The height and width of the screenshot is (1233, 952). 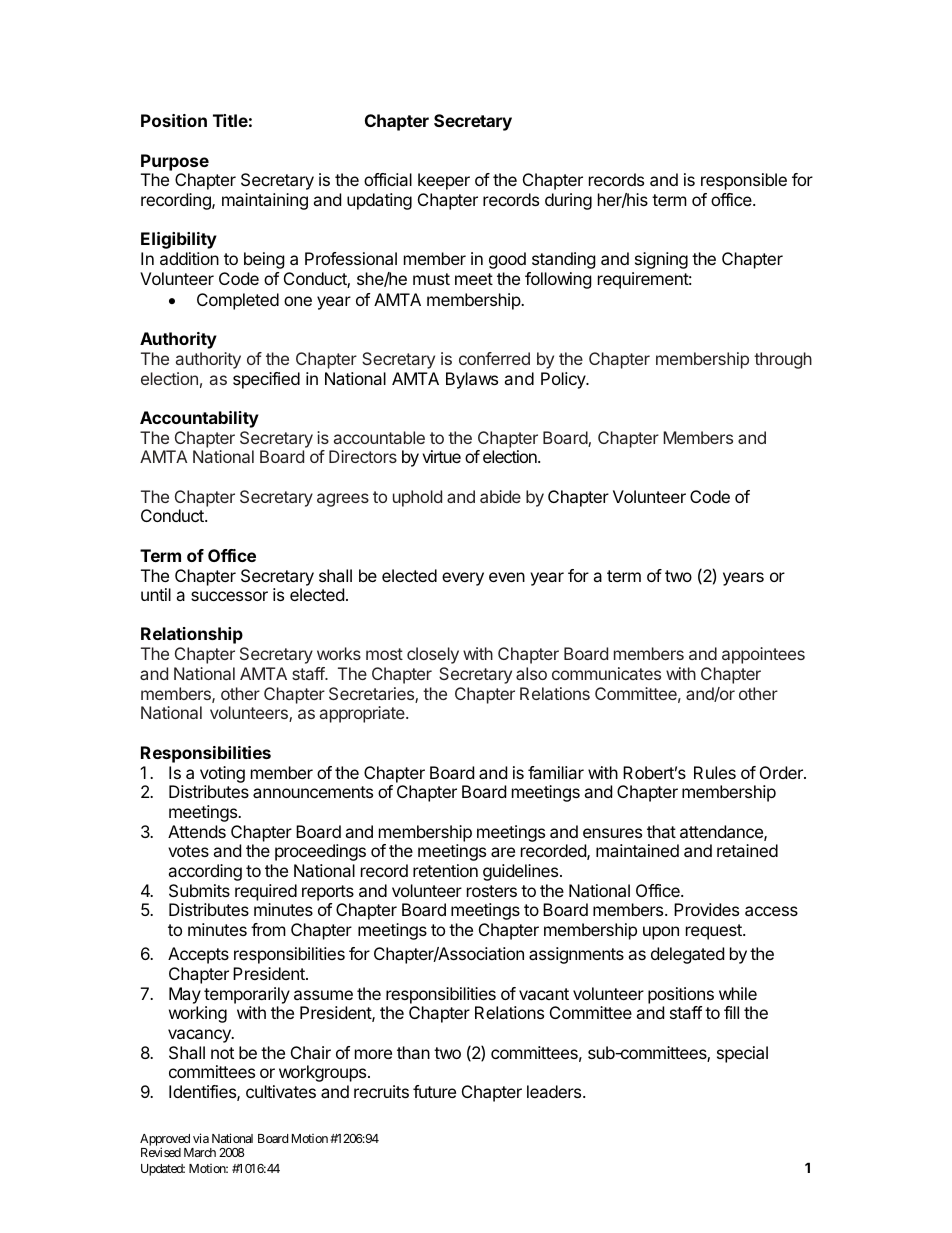 What do you see at coordinates (434, 1091) in the screenshot?
I see `future` at bounding box center [434, 1091].
